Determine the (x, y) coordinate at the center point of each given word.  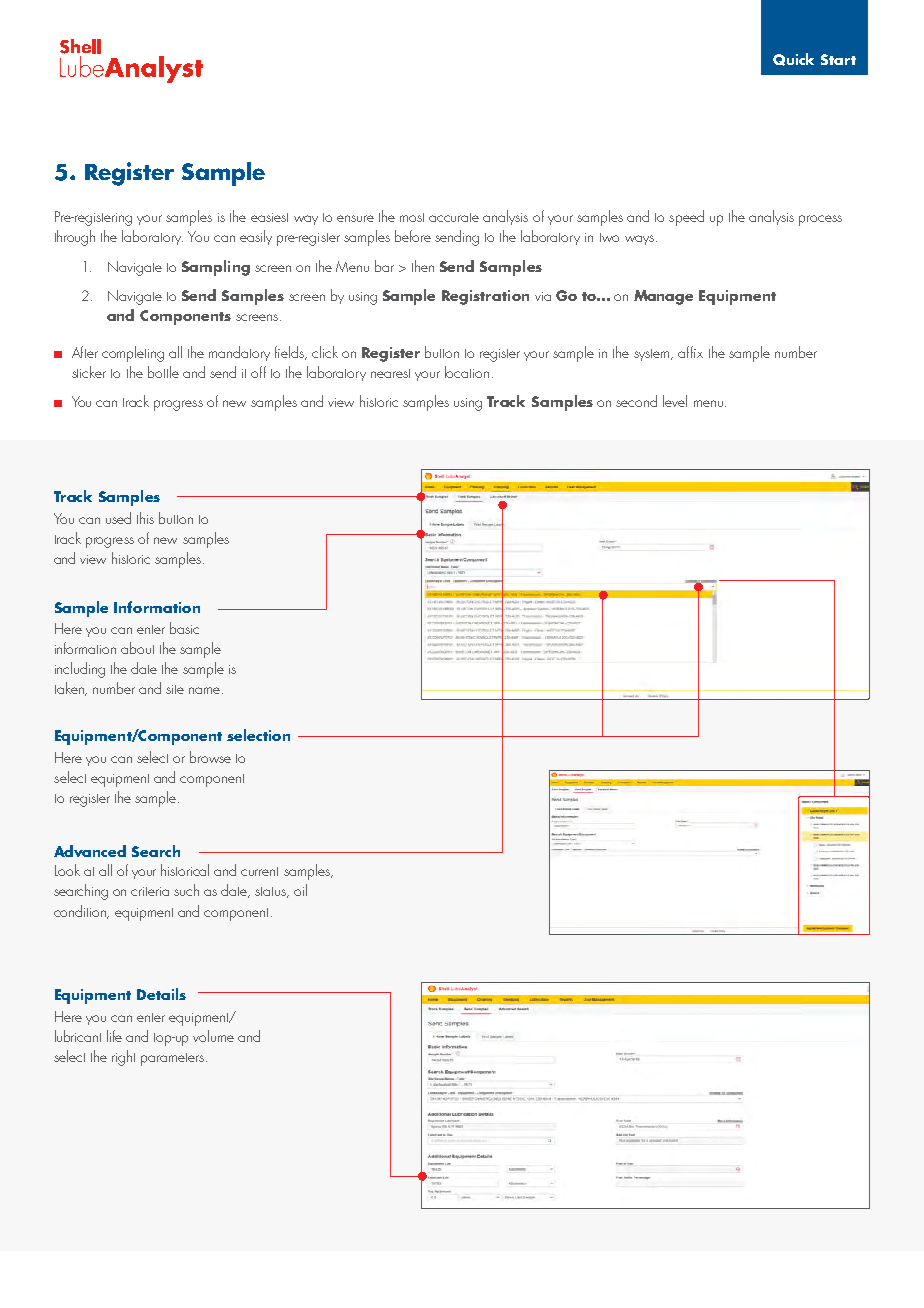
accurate (454, 217)
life (114, 1036)
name (206, 690)
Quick (793, 59)
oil (300, 890)
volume (213, 1036)
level (675, 401)
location (467, 372)
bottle (163, 372)
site (175, 689)
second (636, 401)
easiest (269, 217)
